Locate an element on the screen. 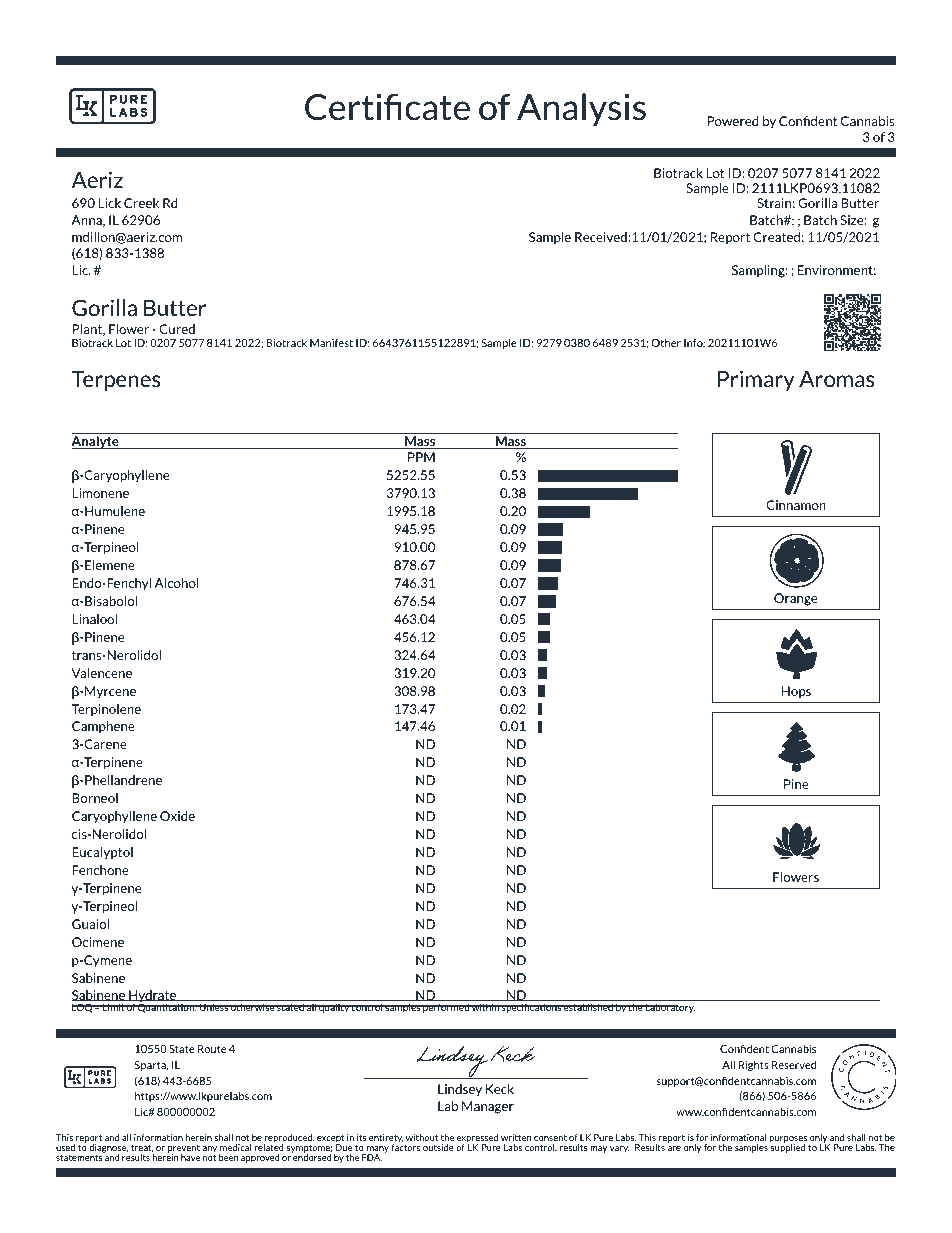 Image resolution: width=952 pixels, height=1233 pixels. Oxide is located at coordinates (177, 816).
